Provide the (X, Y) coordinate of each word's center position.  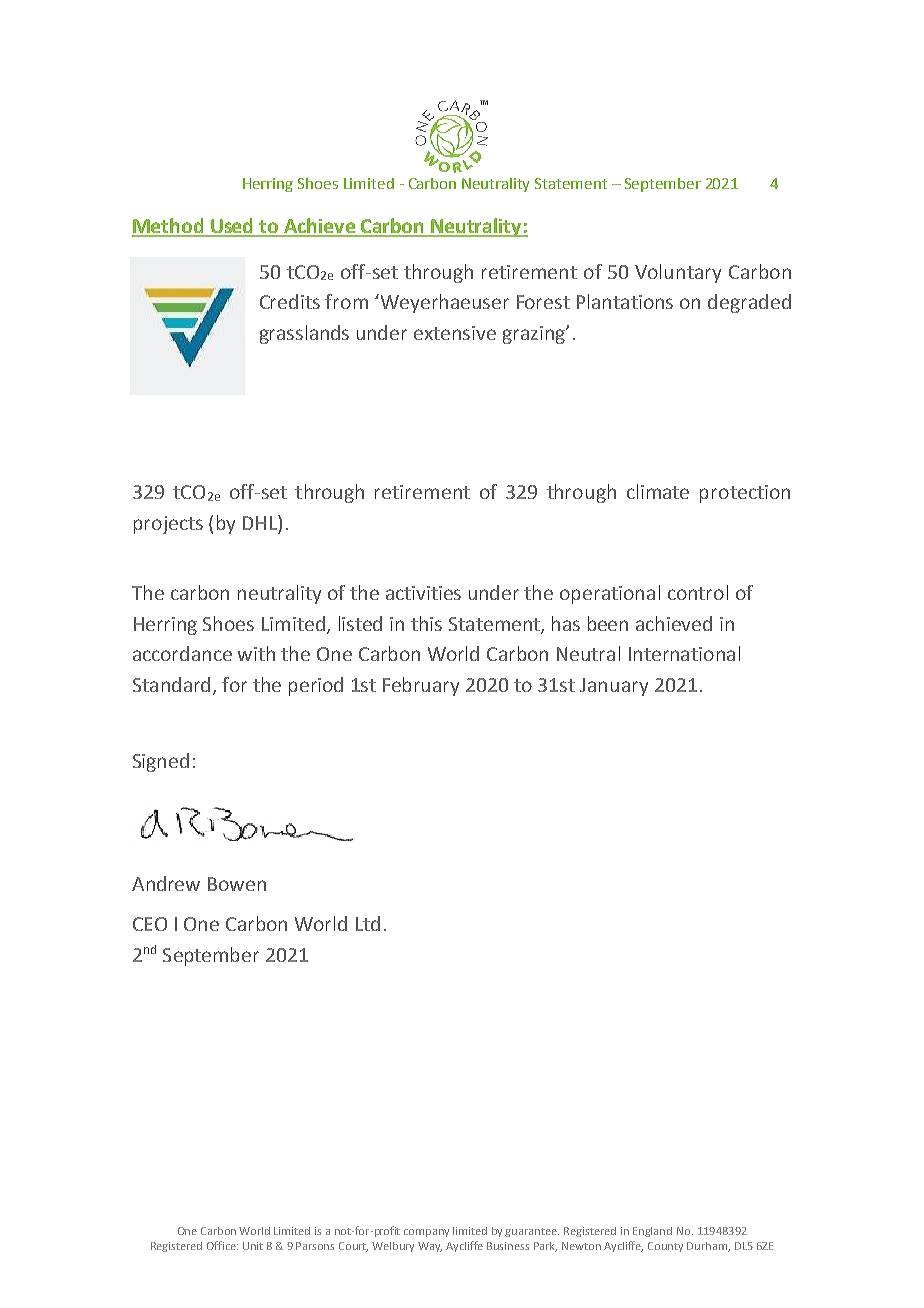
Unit (253, 1246)
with (256, 653)
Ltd (368, 923)
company (426, 1233)
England (652, 1232)
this (426, 623)
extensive (455, 333)
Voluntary (678, 273)
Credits (290, 301)
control (698, 592)
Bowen (237, 884)
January (614, 687)
